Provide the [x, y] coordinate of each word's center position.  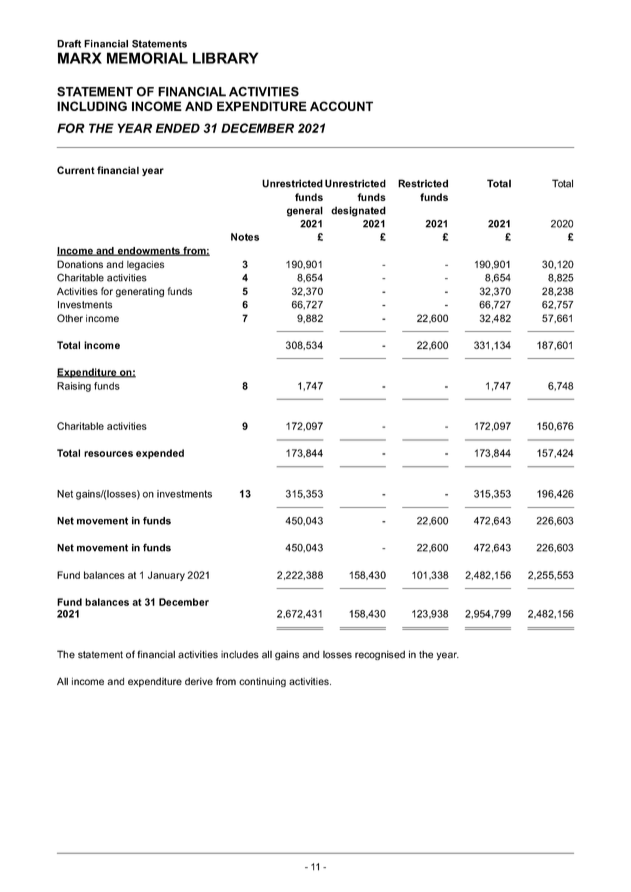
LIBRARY [225, 58]
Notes [245, 237]
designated [358, 211]
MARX [80, 58]
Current [76, 170]
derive [199, 681]
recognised [380, 655]
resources [108, 454]
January [166, 576]
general [305, 211]
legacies [145, 265]
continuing [262, 682]
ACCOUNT [341, 106]
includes [240, 655]
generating [140, 292]
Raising [74, 387]
